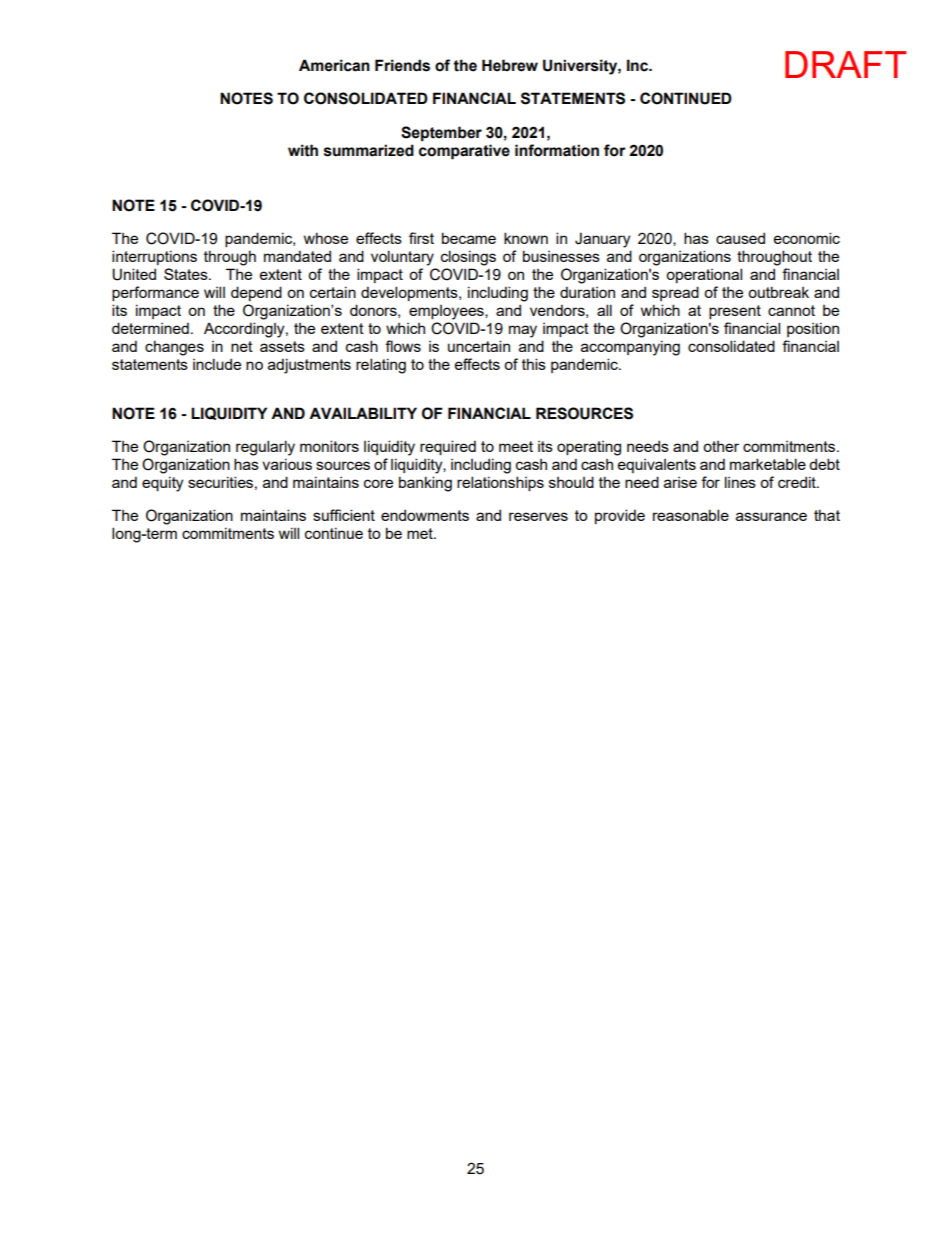  Describe the element at coordinates (256, 293) in the screenshot. I see `depend` at that location.
